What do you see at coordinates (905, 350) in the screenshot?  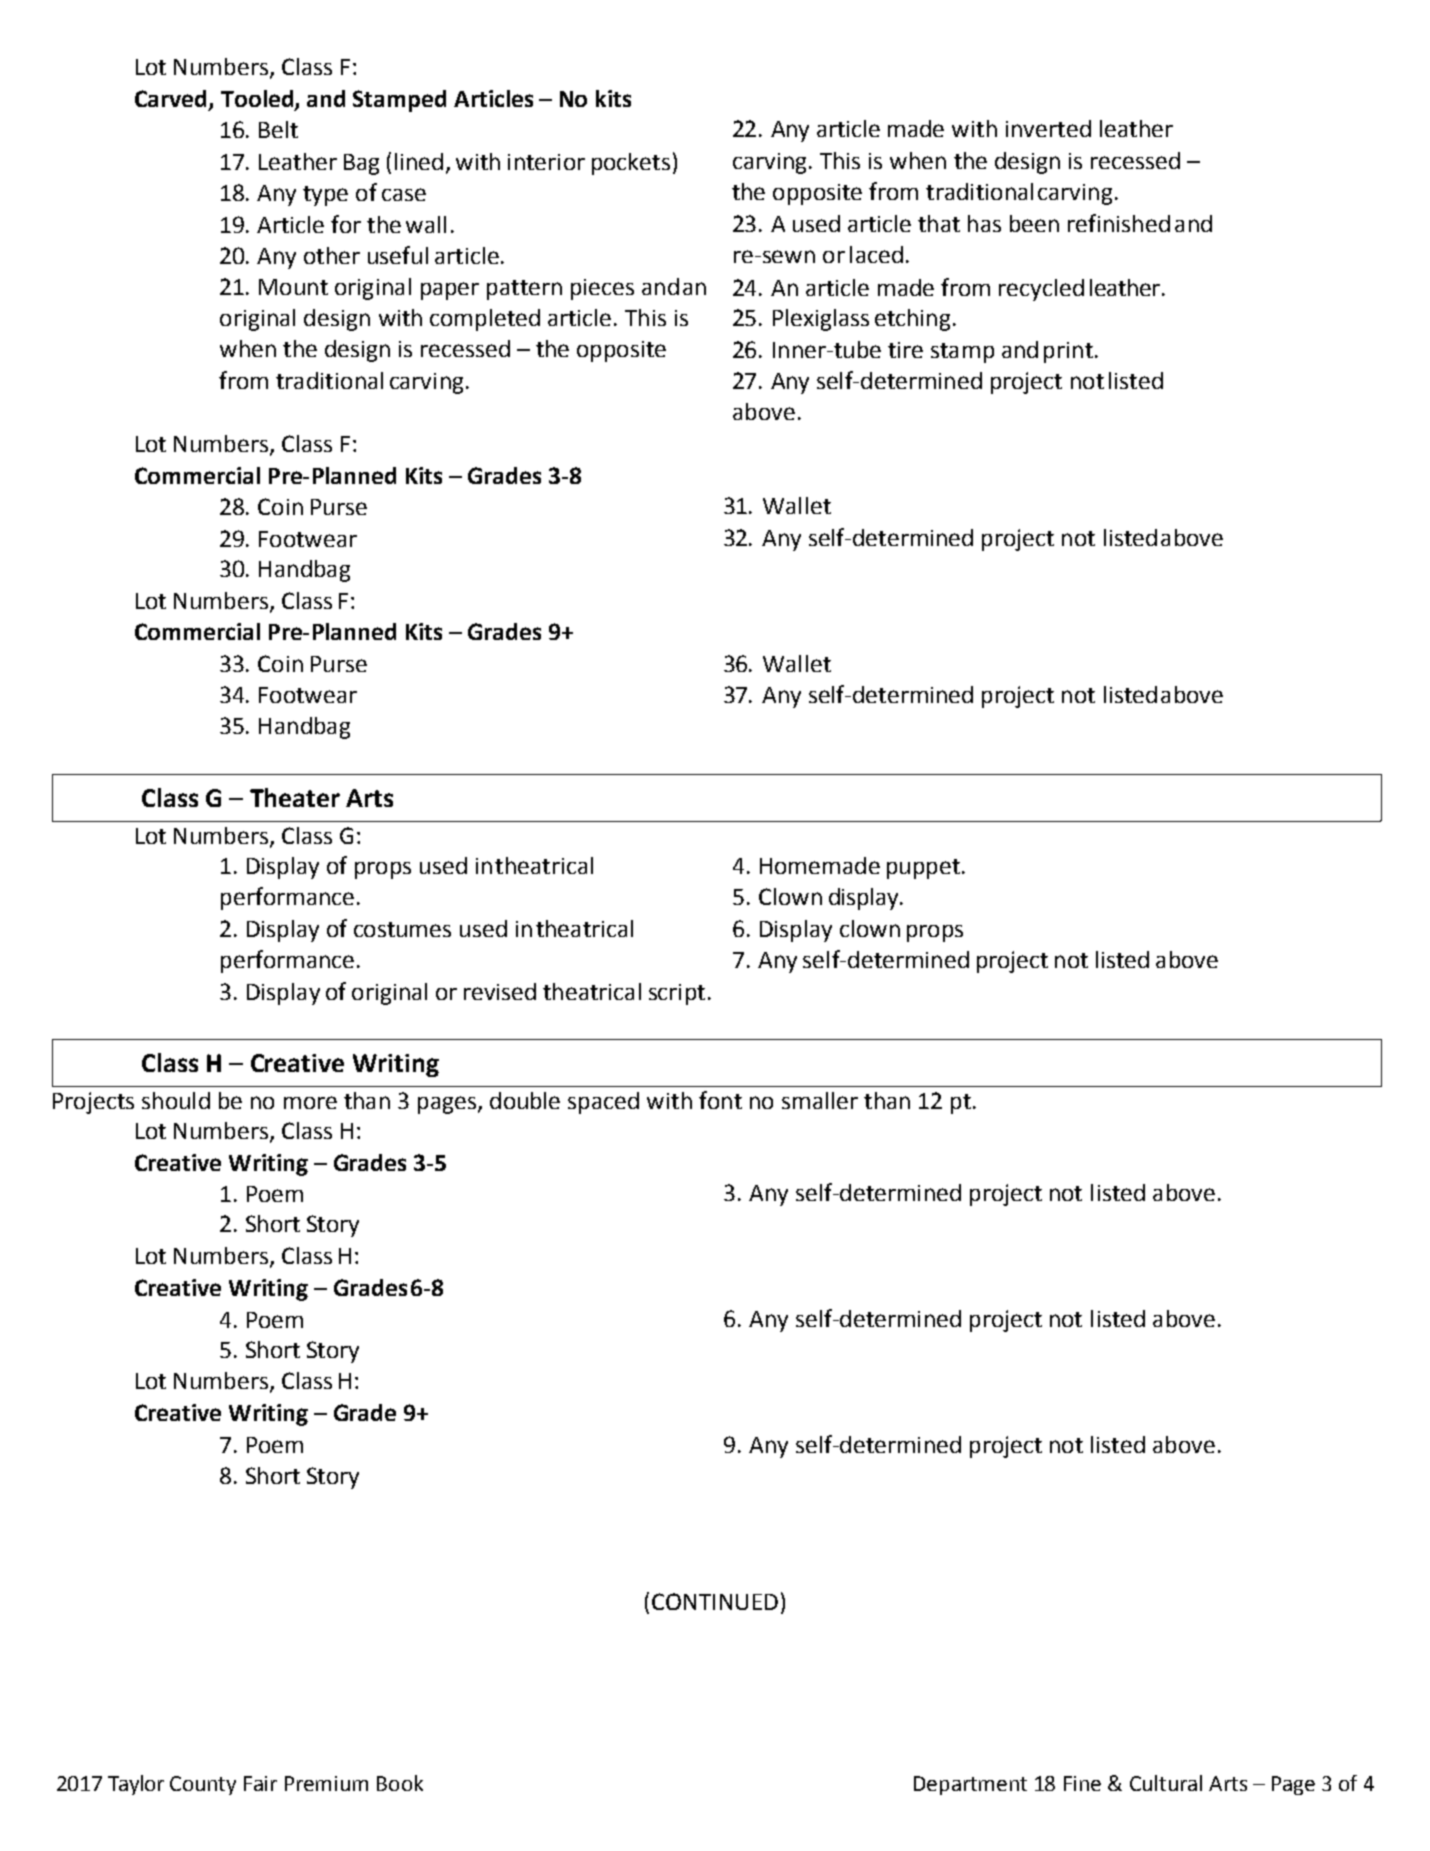 I see `tire` at bounding box center [905, 350].
